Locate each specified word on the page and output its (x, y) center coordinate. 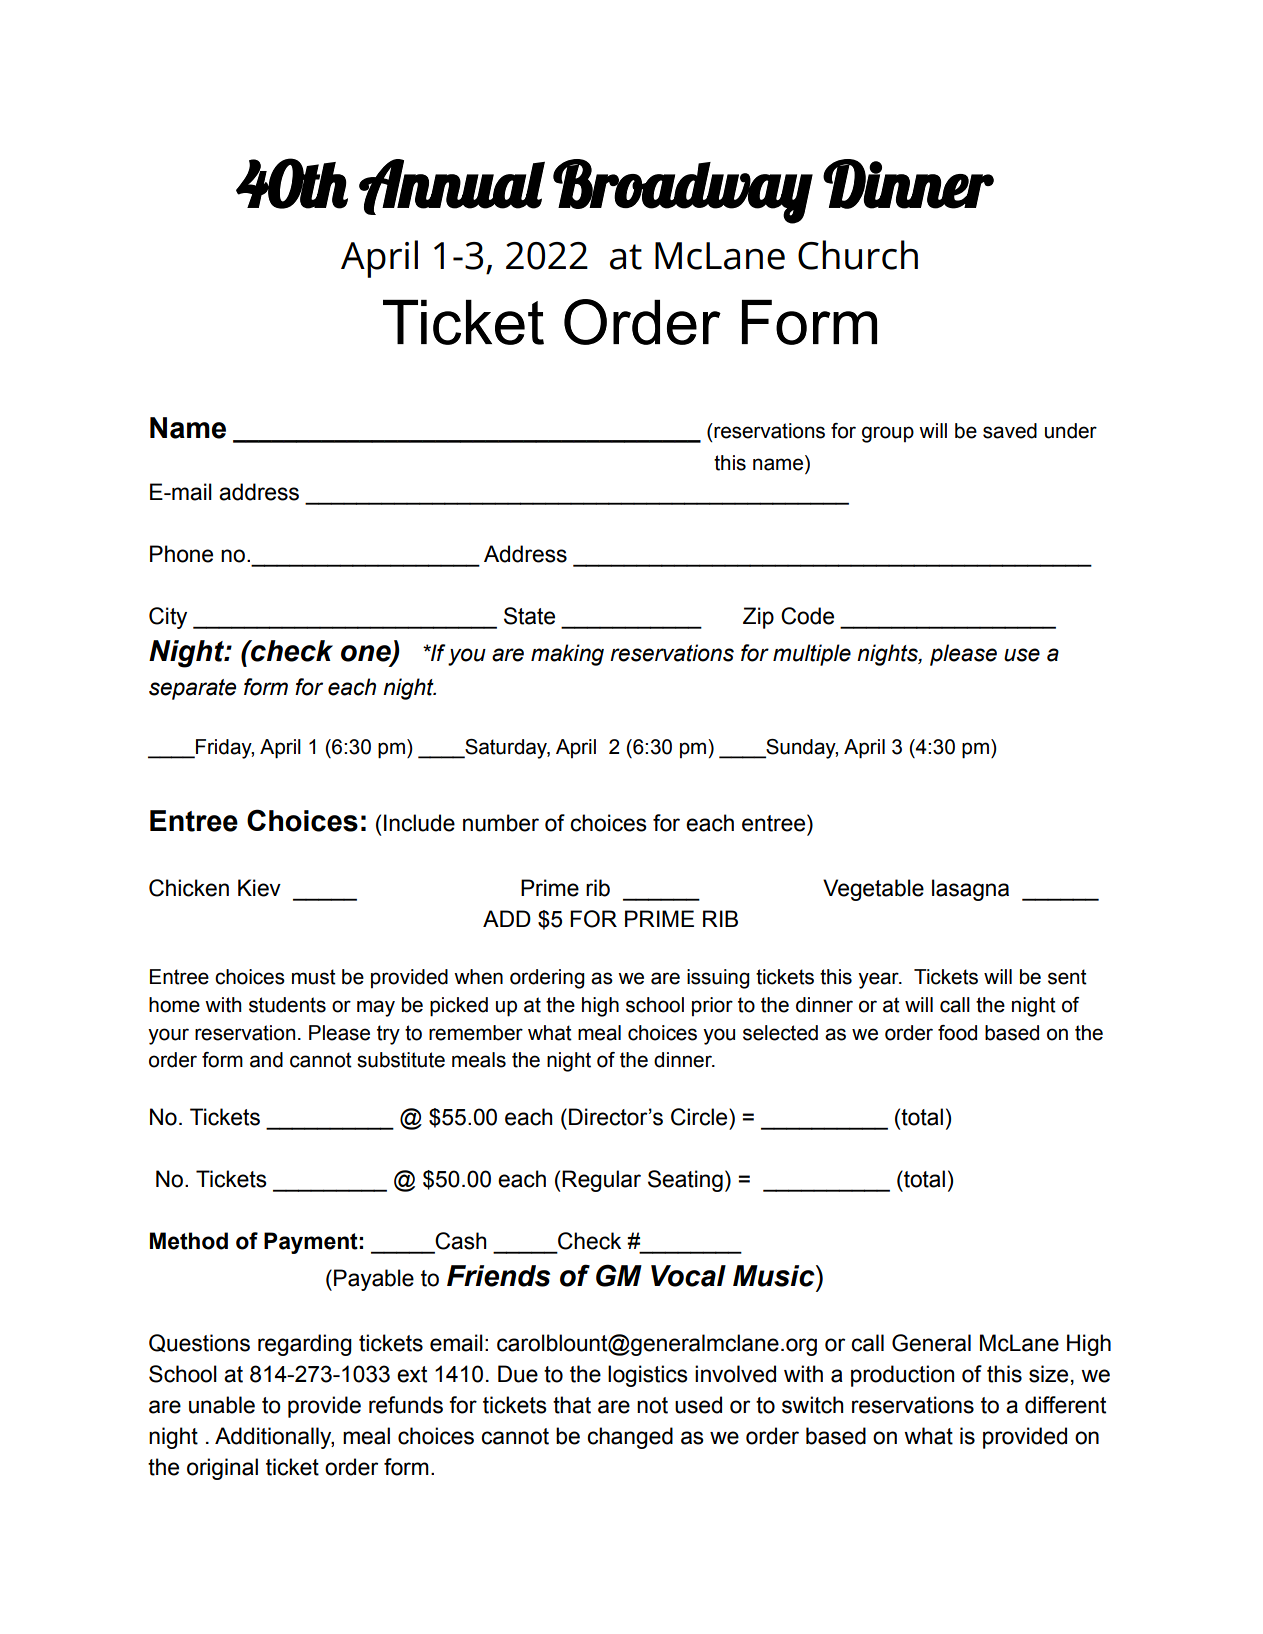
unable (222, 1405)
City (168, 618)
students (287, 1005)
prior (712, 1006)
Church (858, 255)
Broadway (682, 191)
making (567, 655)
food (957, 1033)
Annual (452, 187)
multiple (812, 655)
